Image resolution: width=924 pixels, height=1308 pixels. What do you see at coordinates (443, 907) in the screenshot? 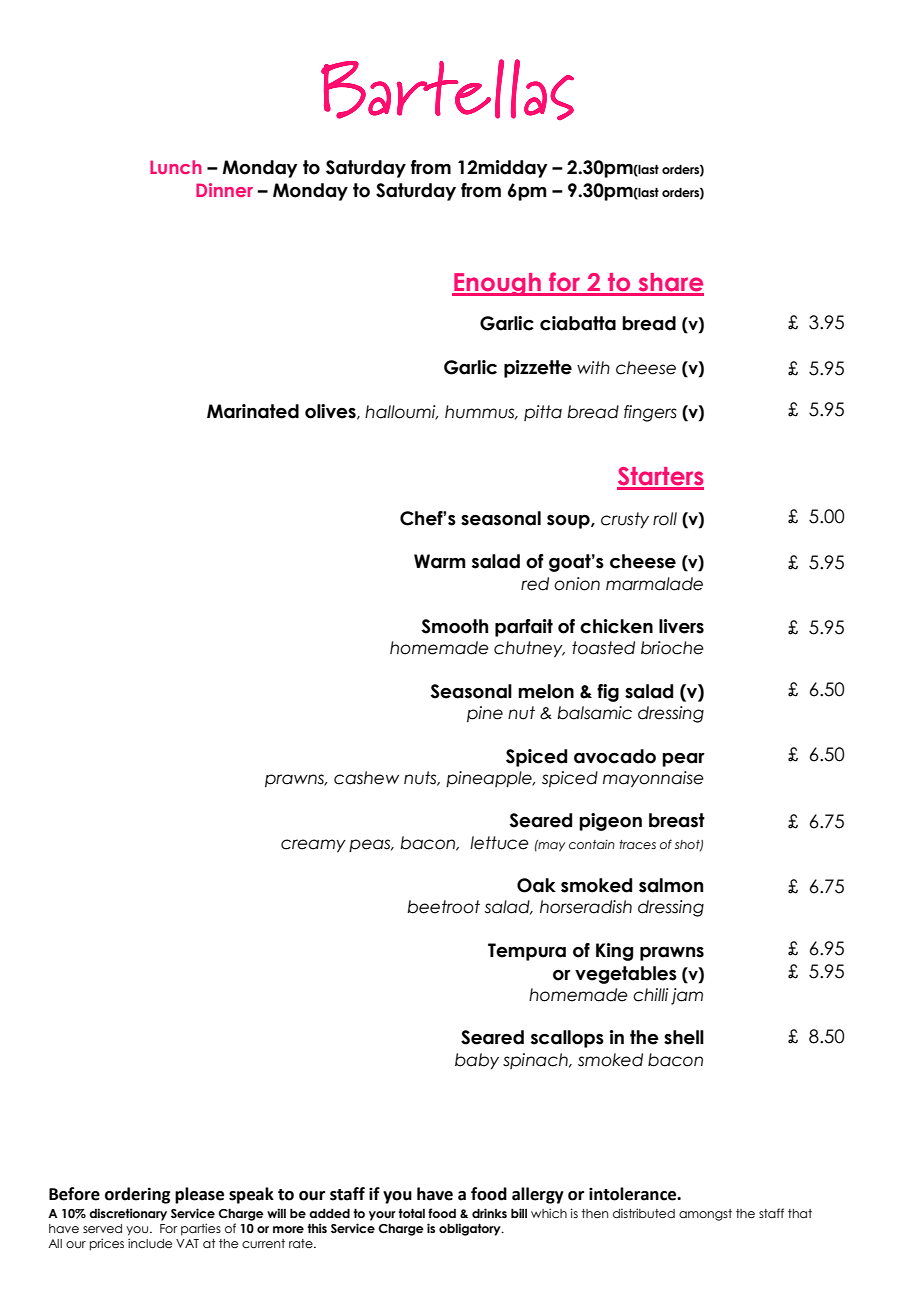
I see `beetroot` at bounding box center [443, 907].
